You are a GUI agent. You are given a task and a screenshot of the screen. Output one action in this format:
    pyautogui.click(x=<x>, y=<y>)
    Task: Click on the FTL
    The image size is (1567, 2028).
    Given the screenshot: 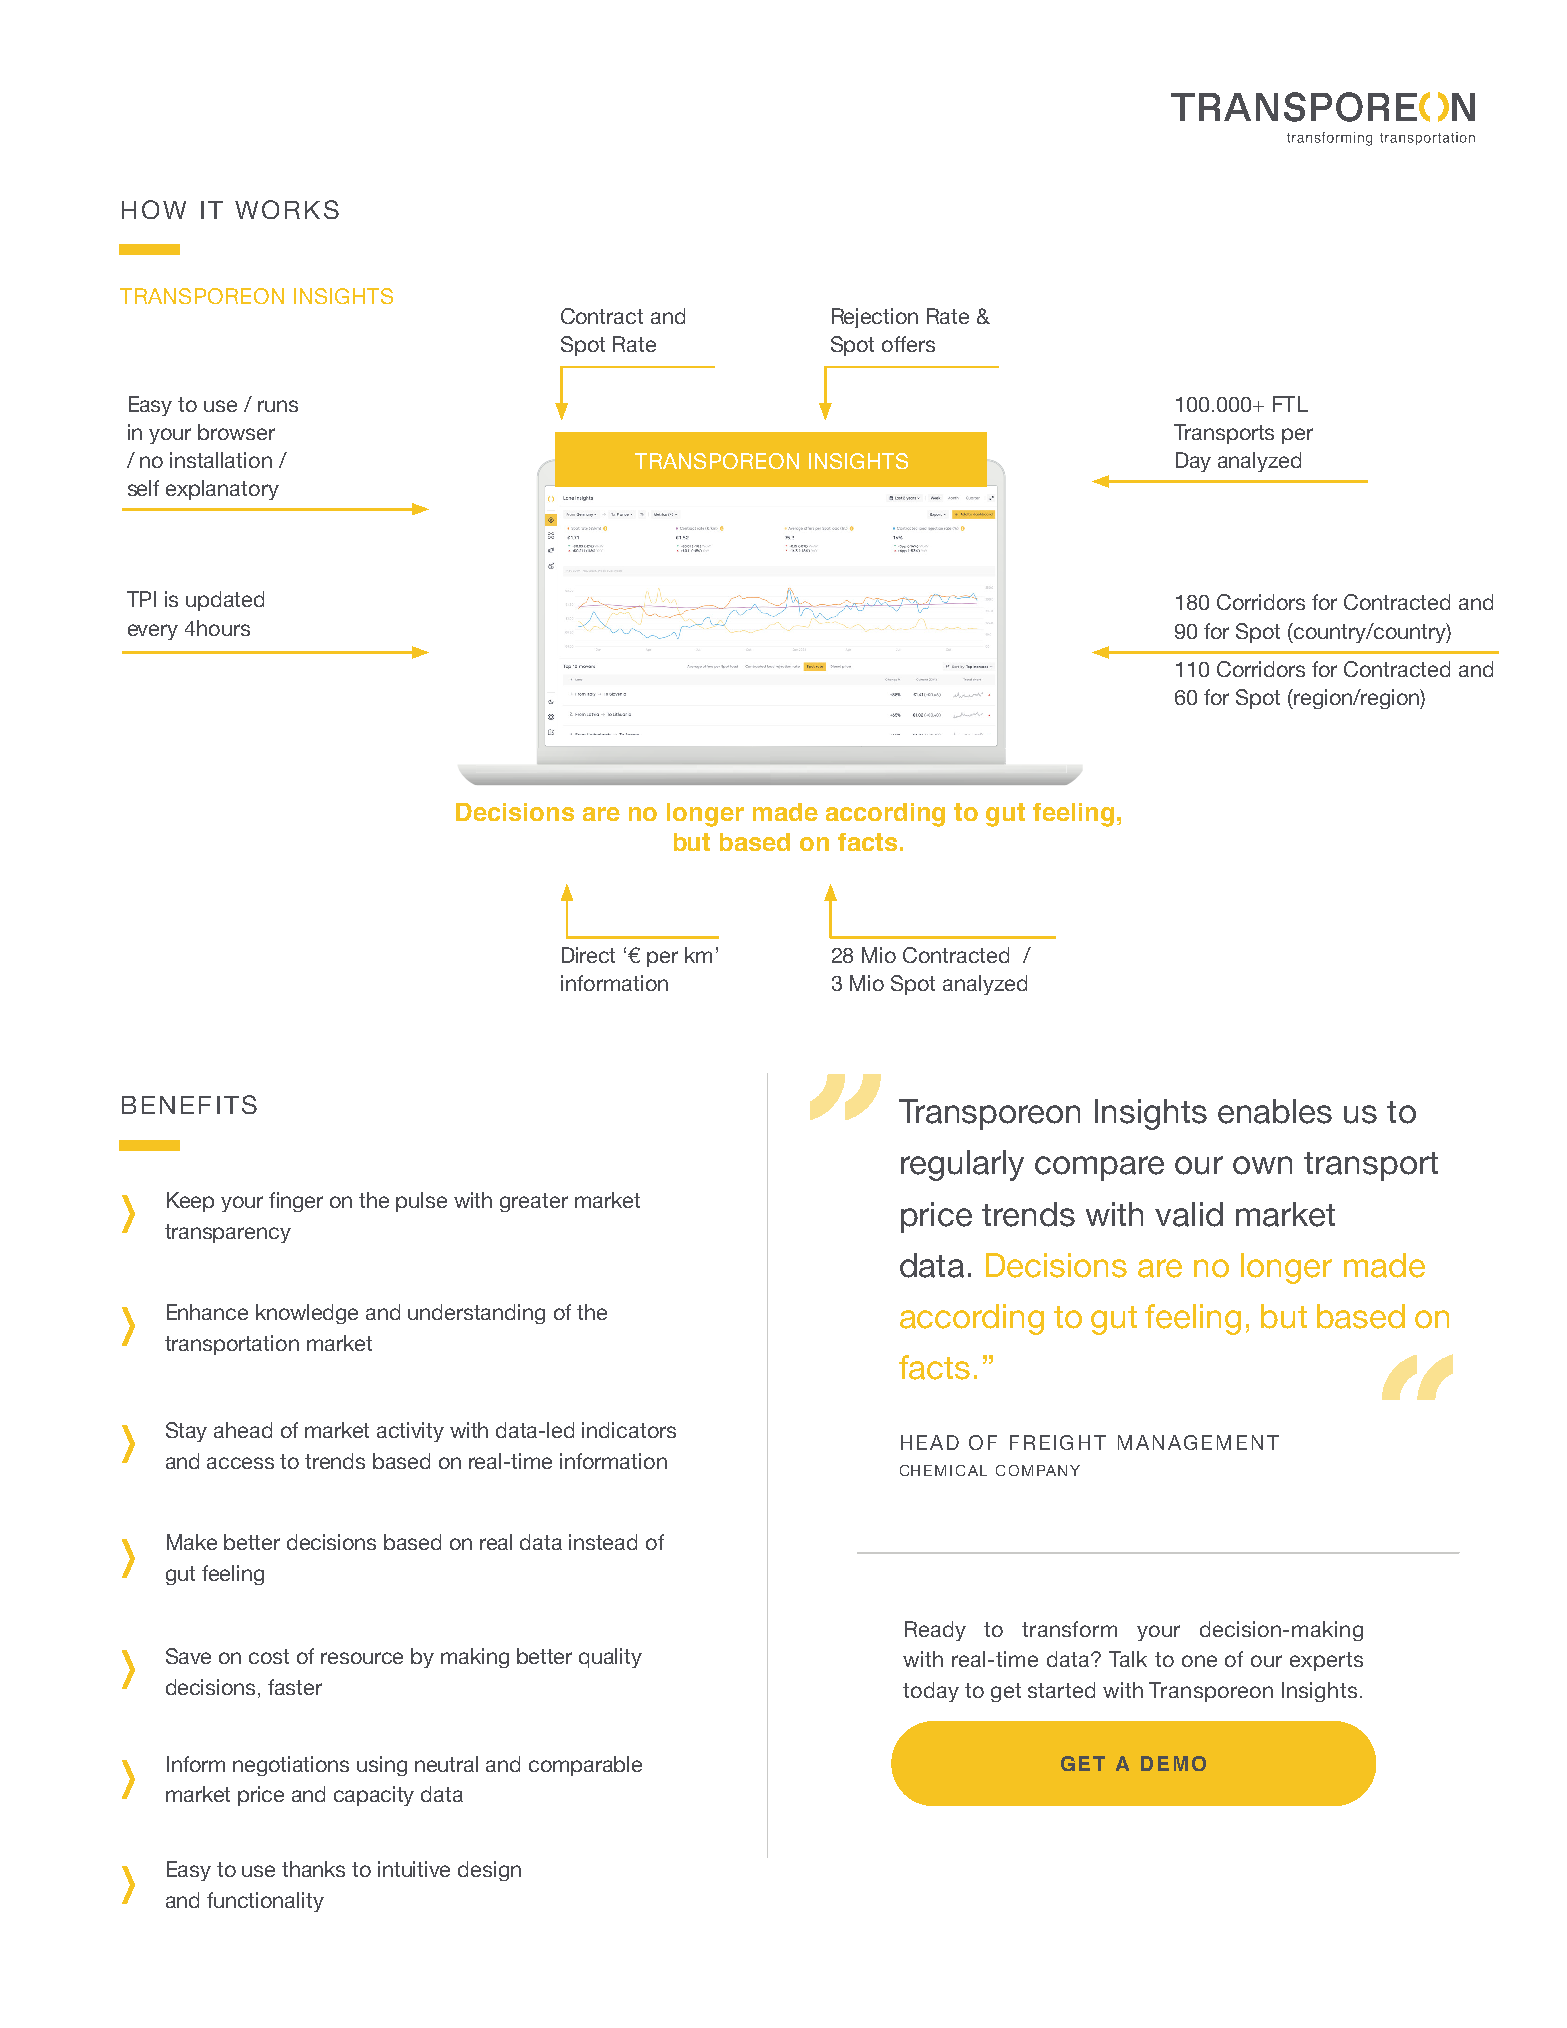 What is the action you would take?
    pyautogui.click(x=1290, y=404)
